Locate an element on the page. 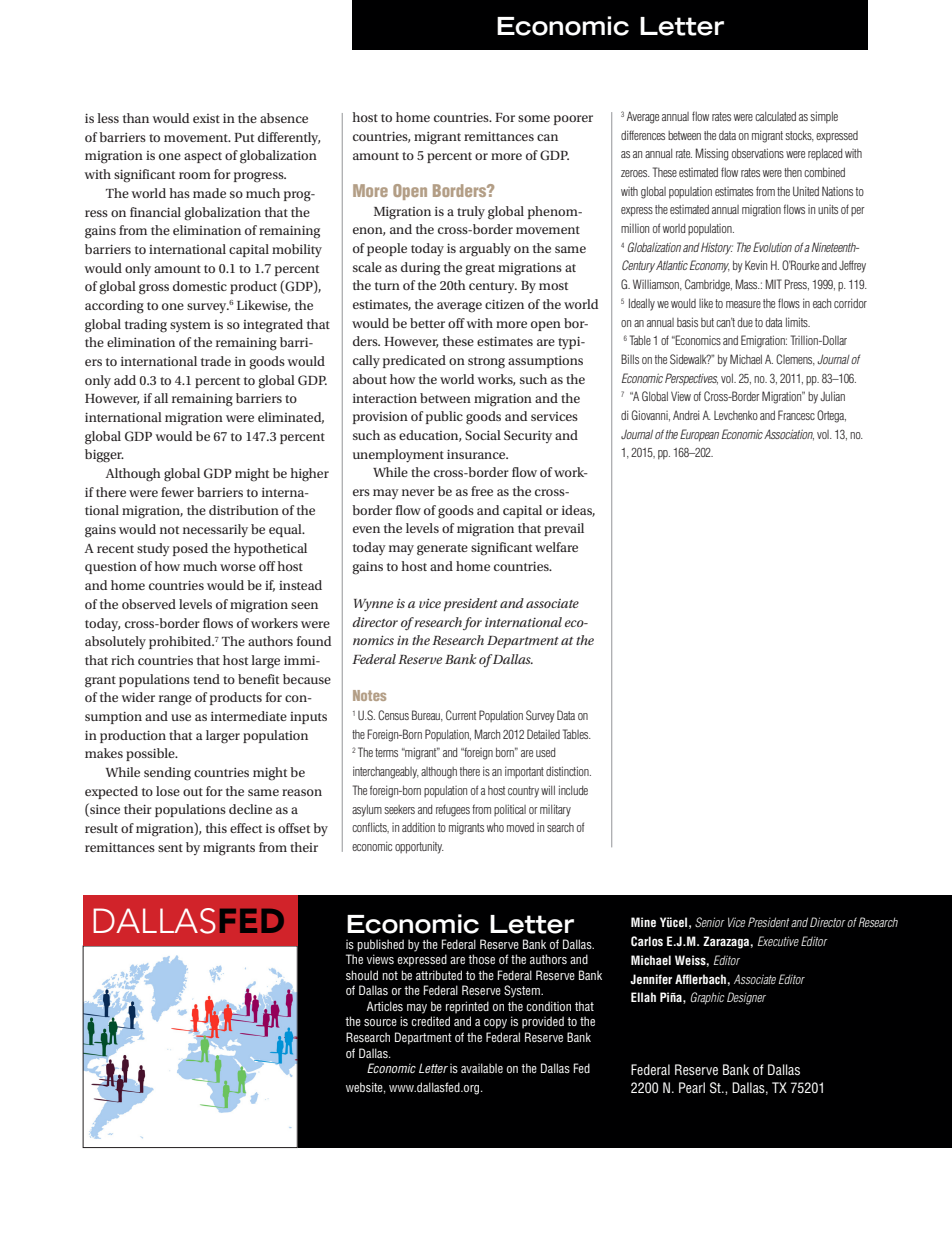  fewer is located at coordinates (177, 492).
